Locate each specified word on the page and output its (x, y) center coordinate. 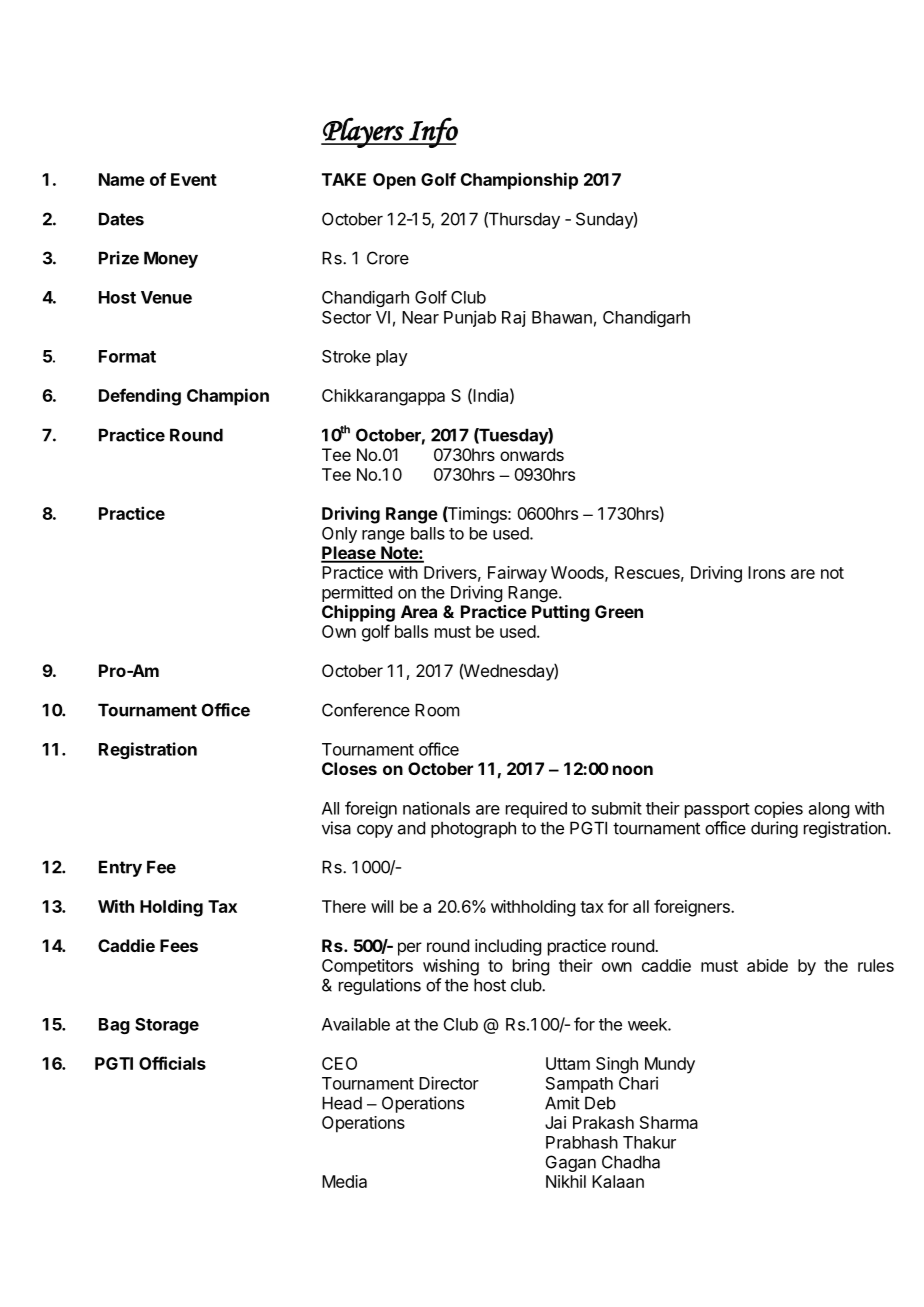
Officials (172, 1063)
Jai (555, 1122)
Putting (561, 613)
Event (194, 179)
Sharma (669, 1122)
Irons (766, 572)
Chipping (358, 613)
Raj (514, 319)
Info (432, 132)
